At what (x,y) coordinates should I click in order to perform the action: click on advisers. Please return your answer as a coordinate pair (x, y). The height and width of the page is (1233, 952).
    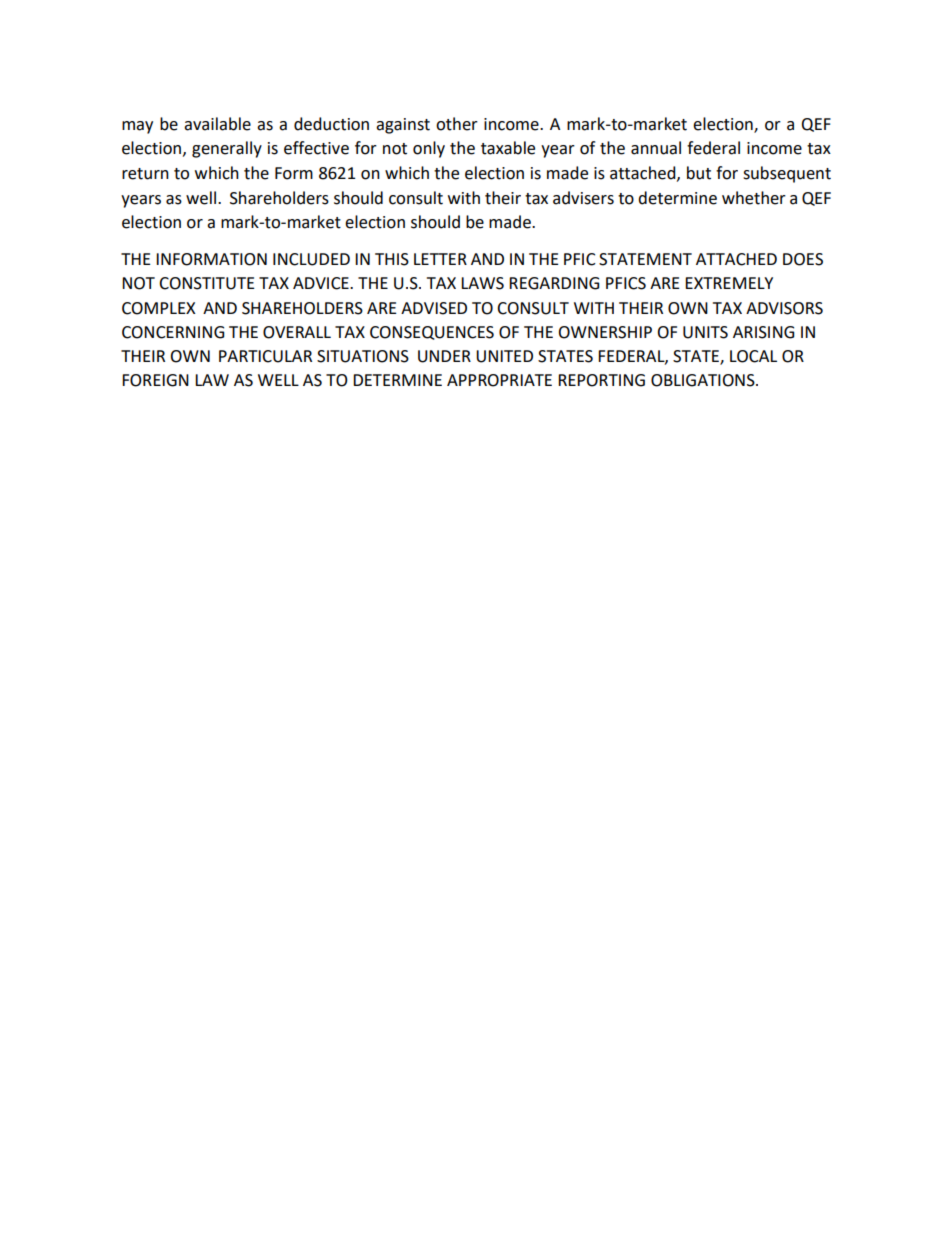
    Looking at the image, I should click on (583, 198).
